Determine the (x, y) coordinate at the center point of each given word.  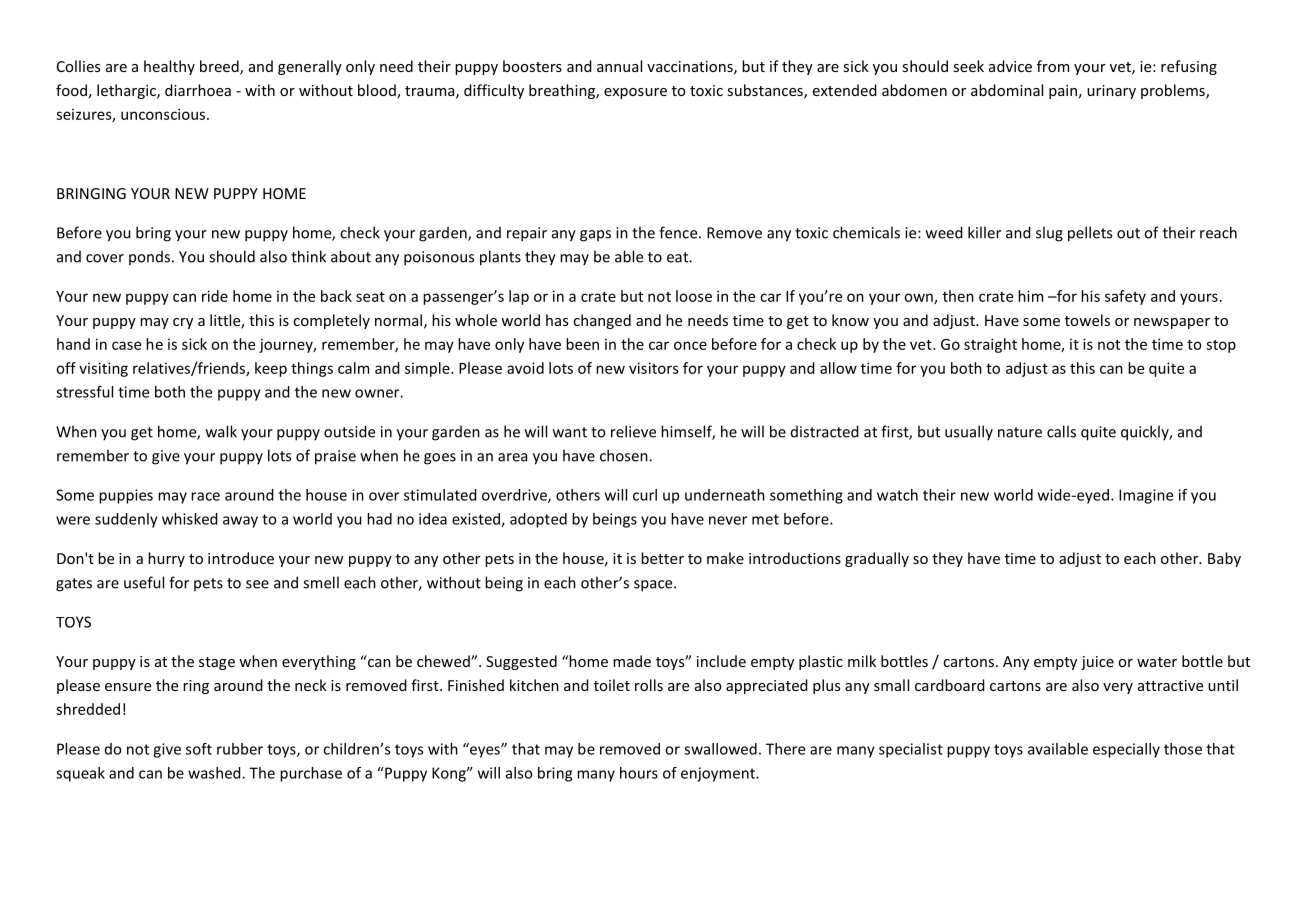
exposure (635, 93)
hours (639, 773)
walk (221, 431)
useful (144, 582)
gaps (595, 236)
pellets (1090, 234)
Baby (1224, 559)
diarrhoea (198, 90)
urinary (1111, 92)
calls (1061, 431)
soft (199, 749)
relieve (633, 431)
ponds (149, 257)
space (654, 586)
